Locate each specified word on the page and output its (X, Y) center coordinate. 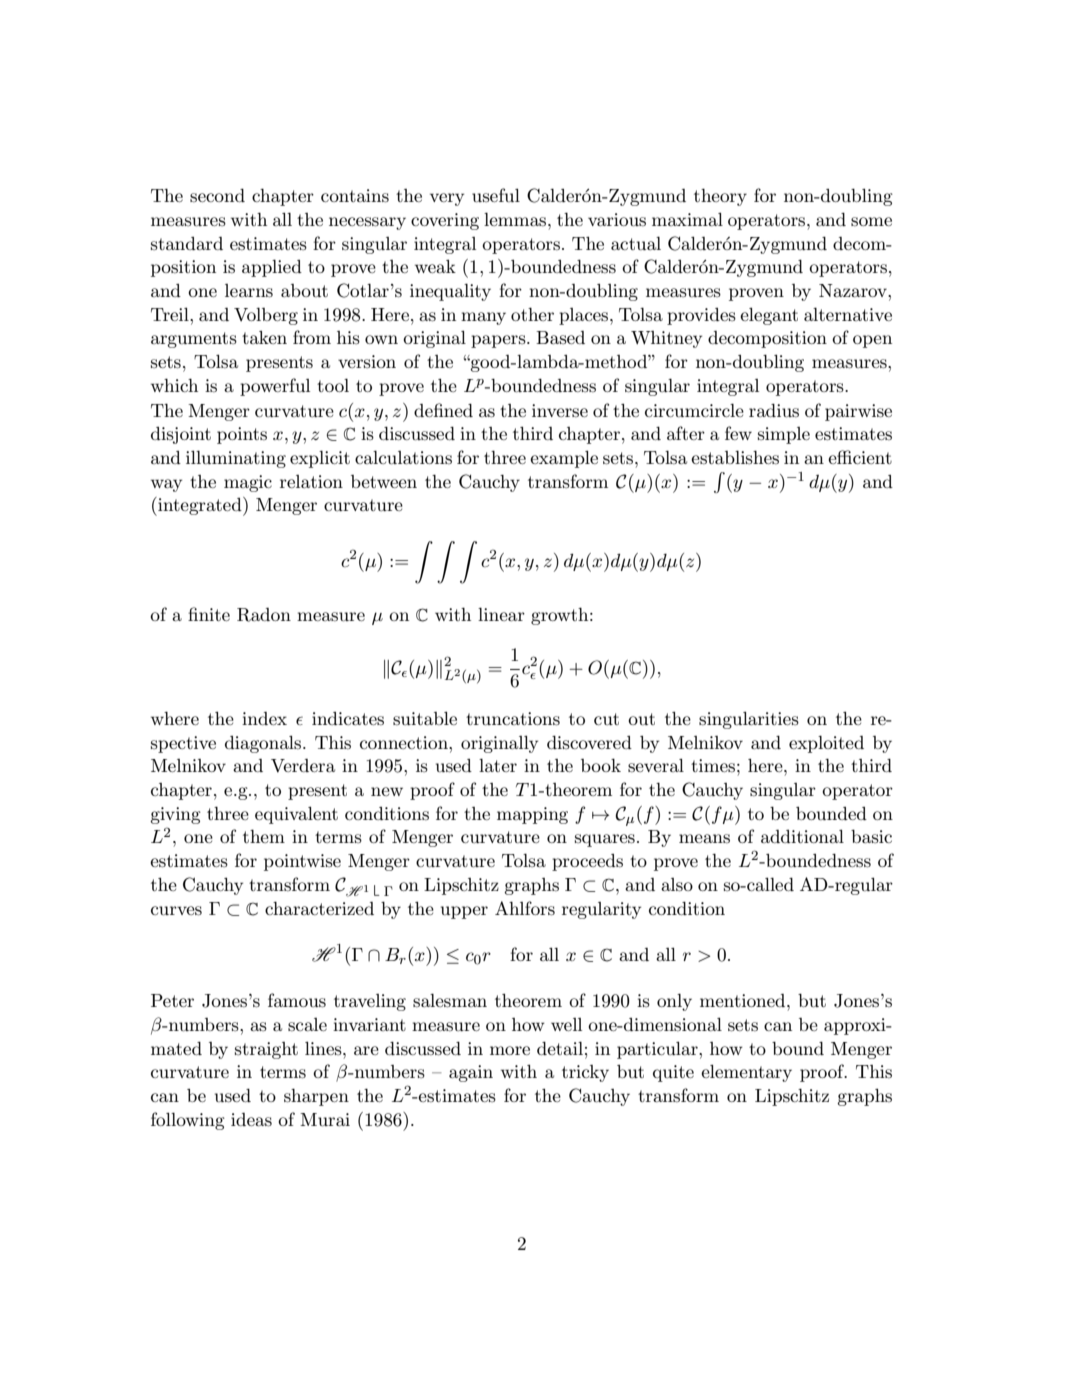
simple (784, 435)
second (217, 195)
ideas (251, 1120)
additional (802, 836)
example (564, 459)
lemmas (516, 219)
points (242, 435)
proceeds (587, 862)
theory (720, 197)
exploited (826, 744)
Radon (264, 615)
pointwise (302, 862)
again (471, 1073)
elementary (746, 1073)
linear (501, 614)
